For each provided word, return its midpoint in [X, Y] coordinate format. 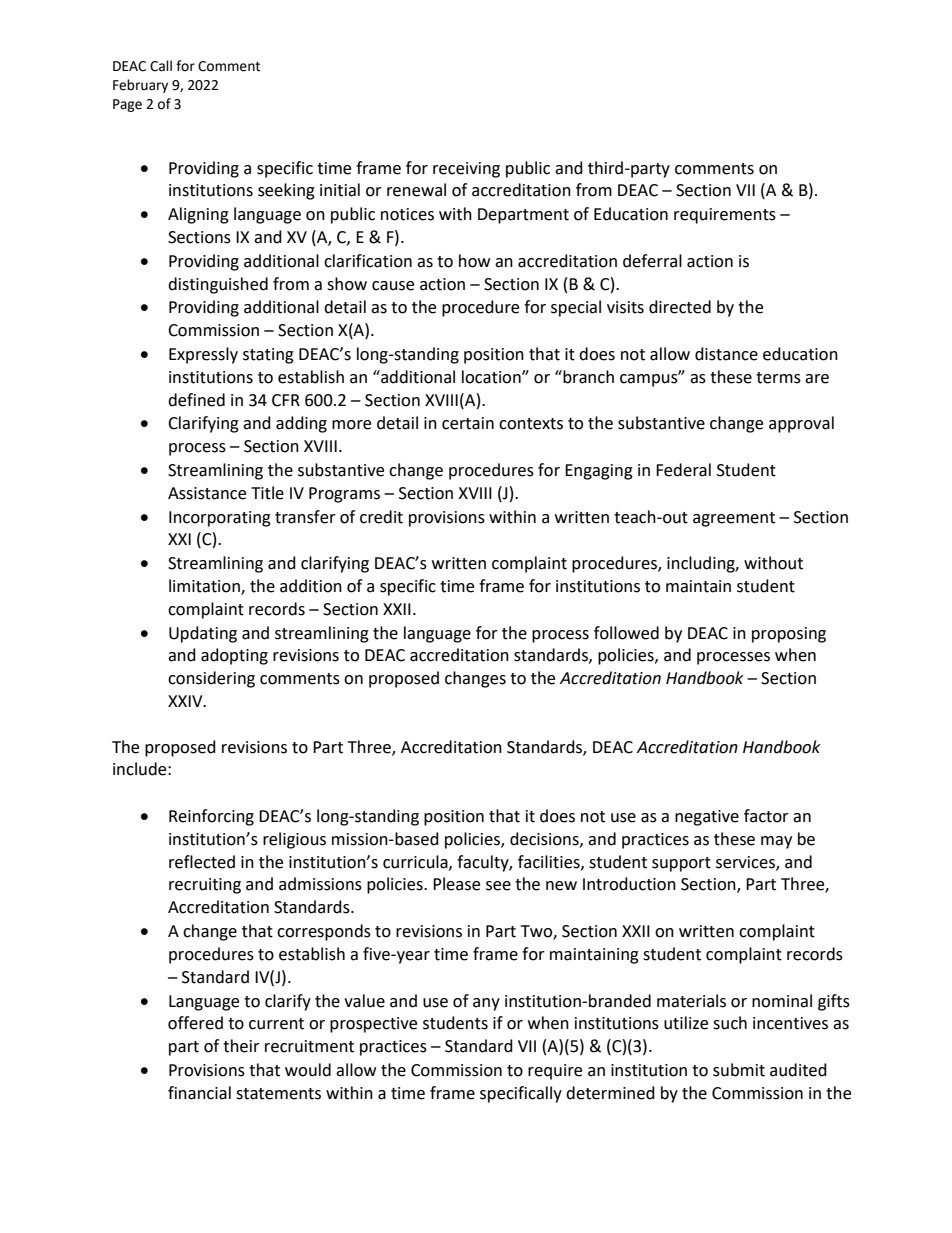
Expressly [203, 355]
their [241, 1046]
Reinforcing [211, 817]
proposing [789, 635]
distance [726, 354]
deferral [652, 261]
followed [626, 633]
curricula [416, 862]
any [486, 1004]
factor [766, 816]
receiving [466, 170]
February [140, 86]
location [492, 377]
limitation [205, 587]
